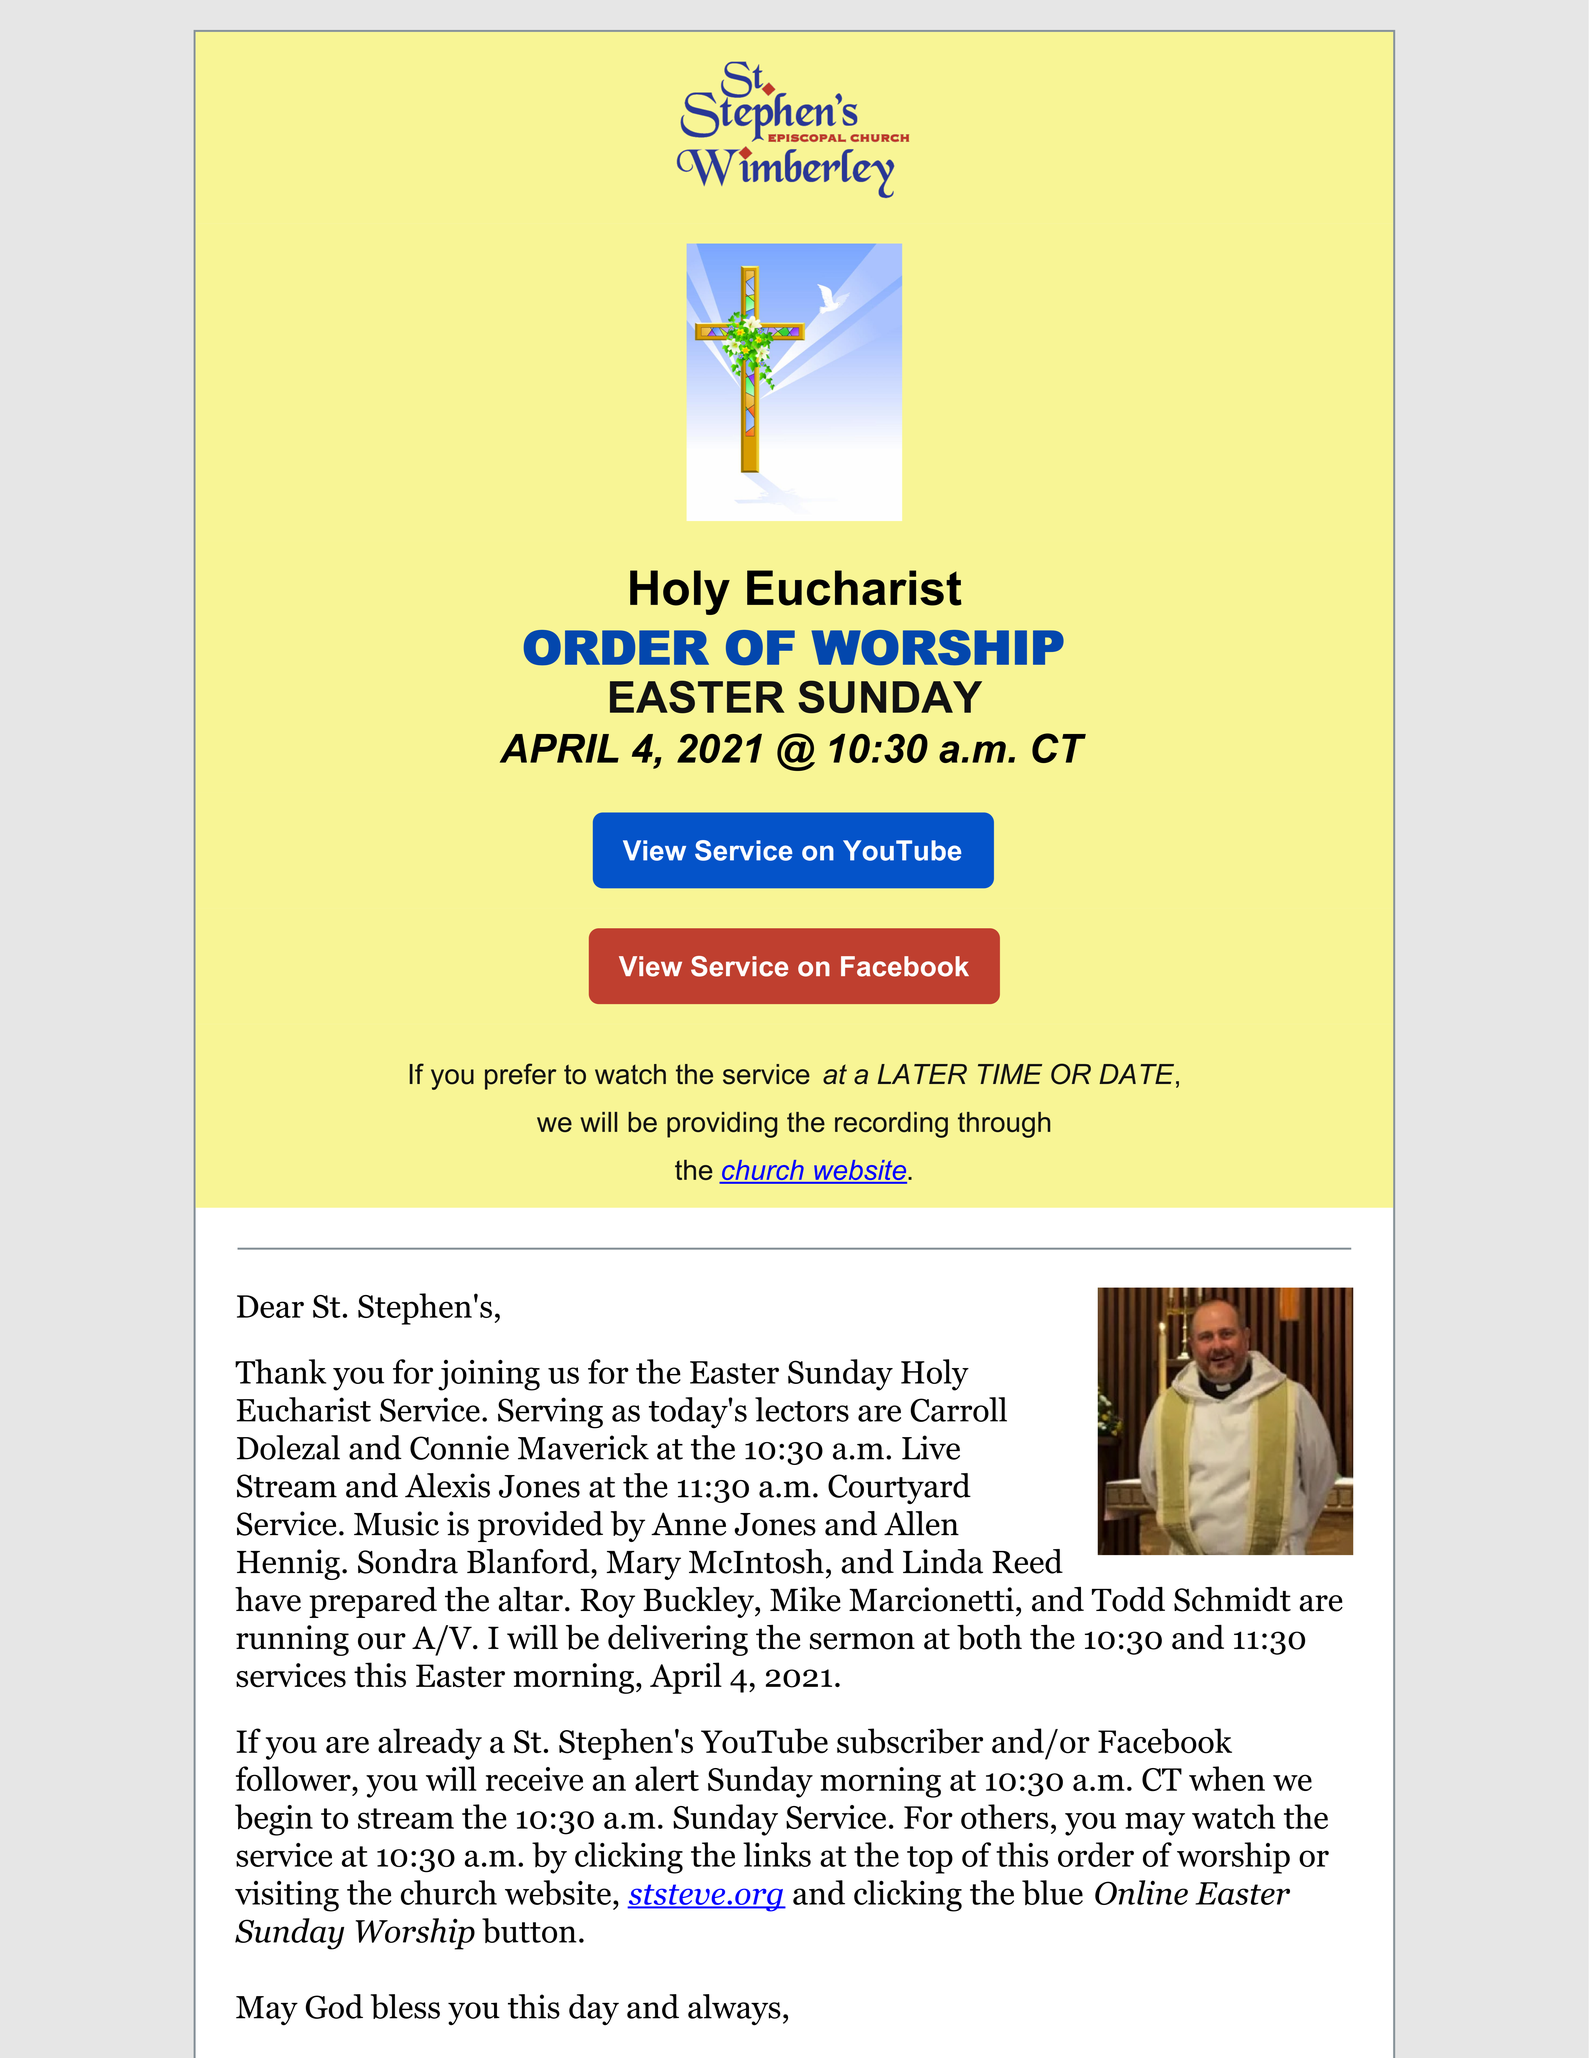 The image size is (1590, 2058). What do you see at coordinates (430, 1744) in the screenshot?
I see `already` at bounding box center [430, 1744].
